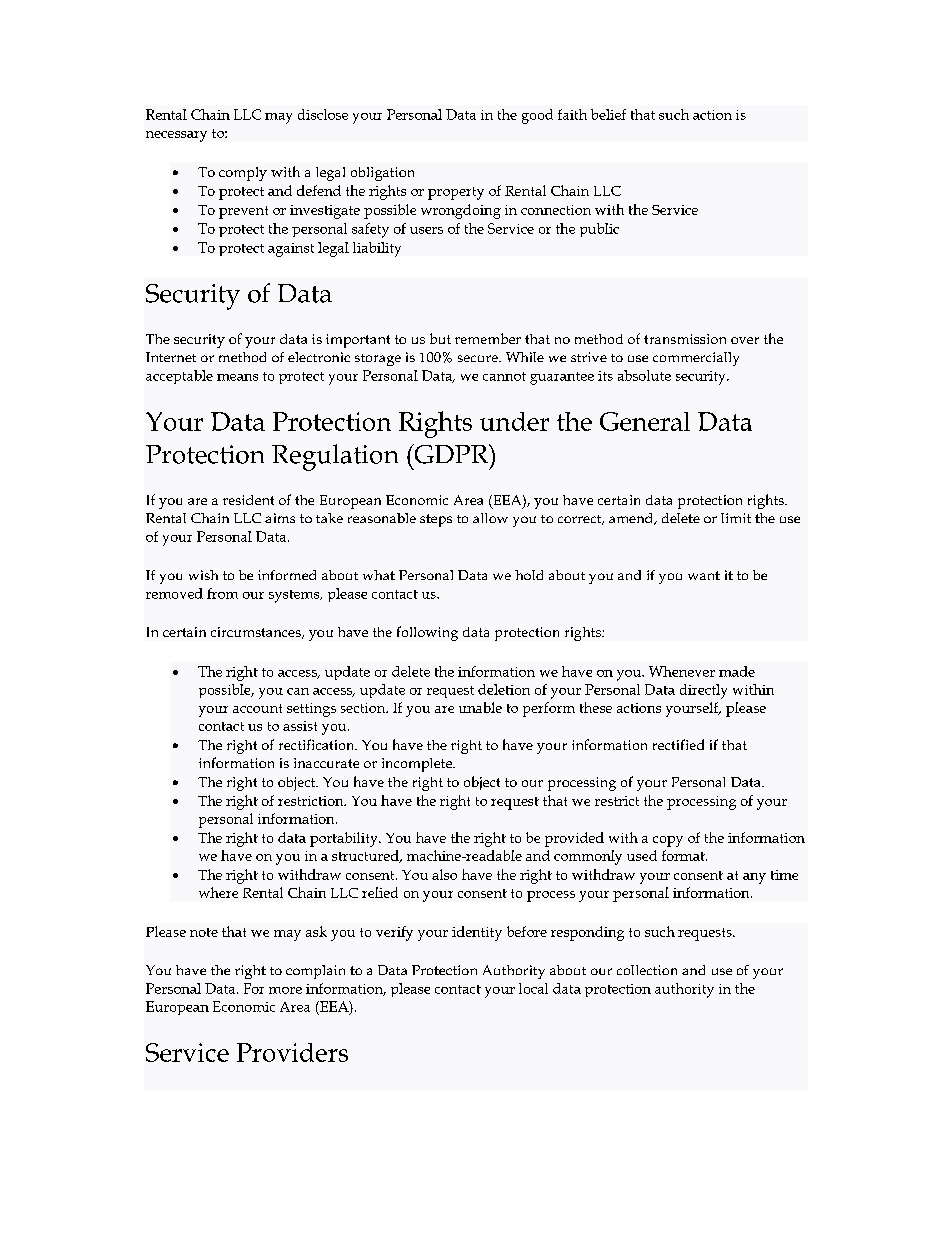  Describe the element at coordinates (537, 116) in the document. I see `good` at that location.
